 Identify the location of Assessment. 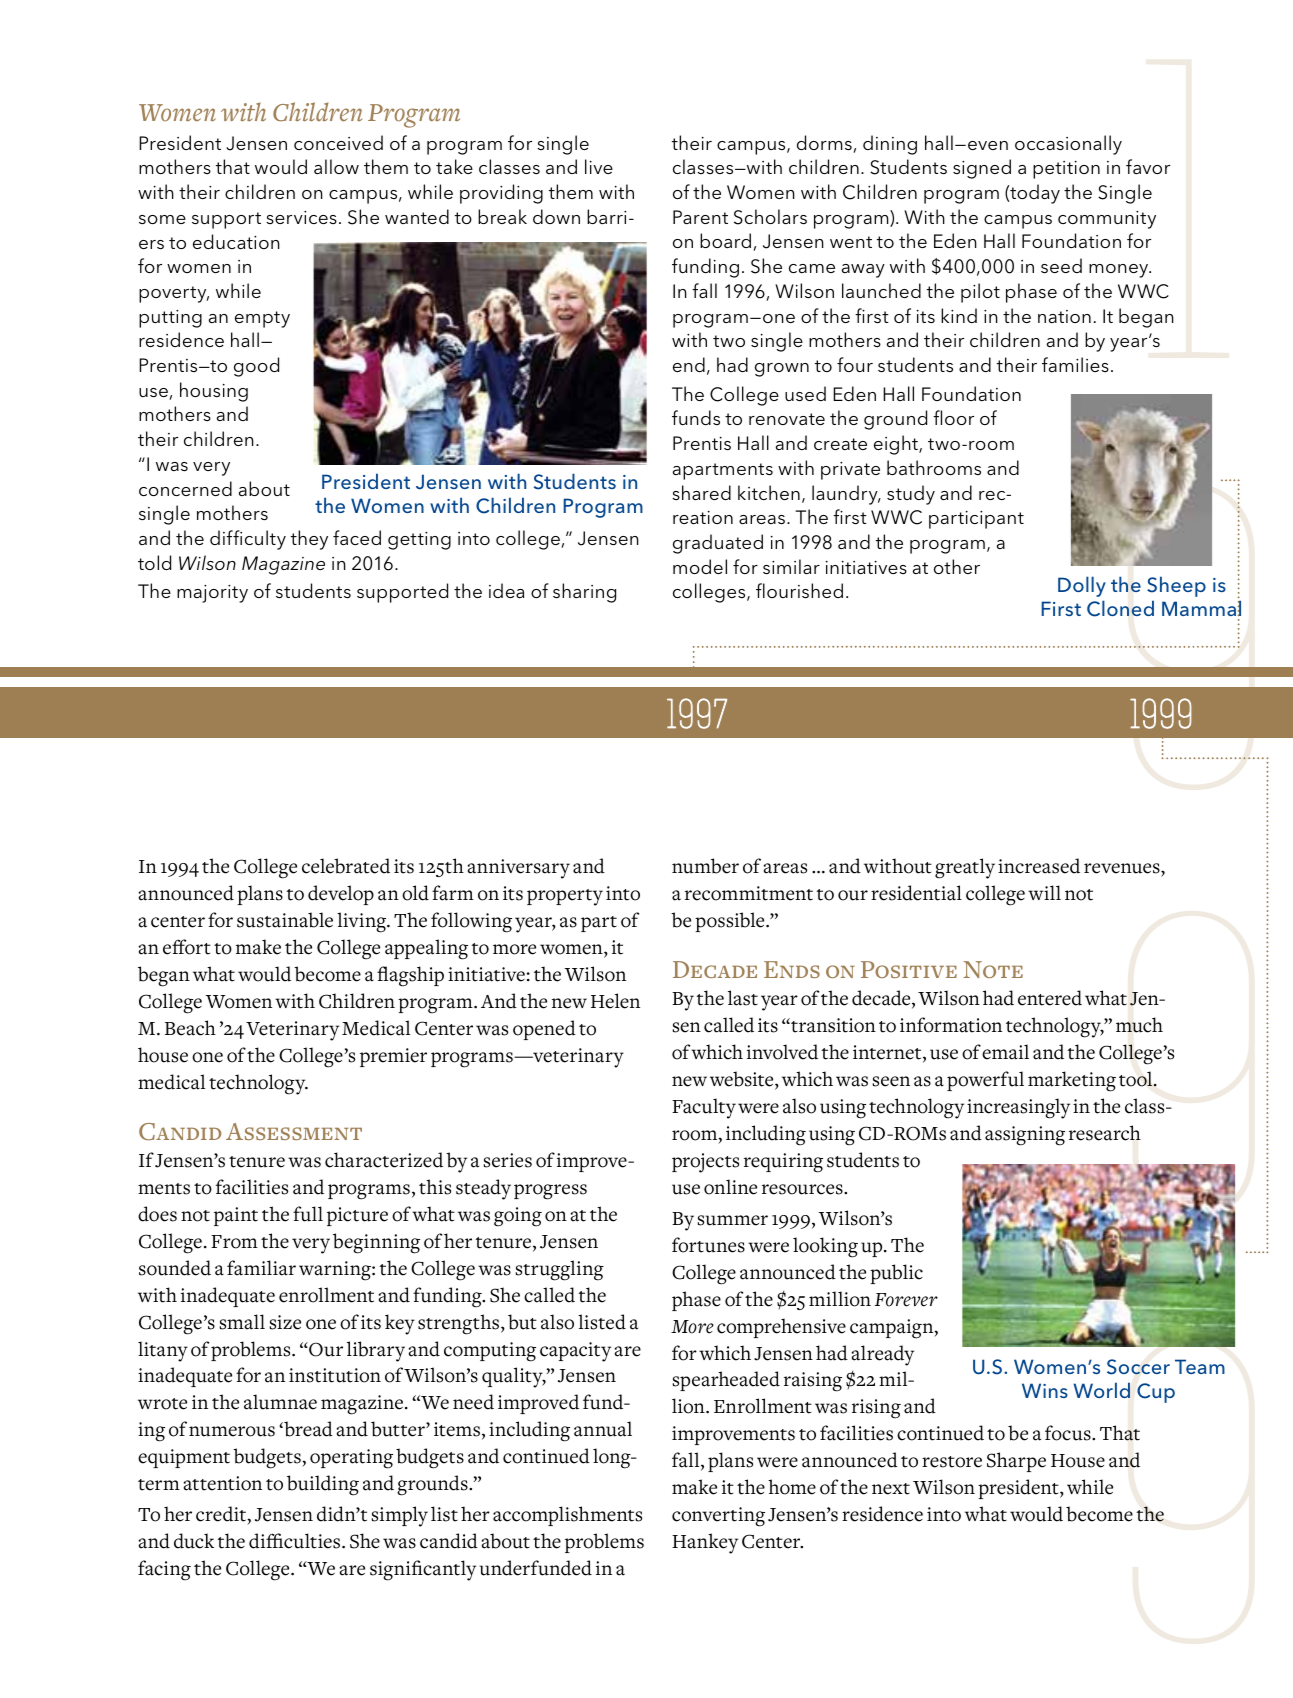
(294, 1131).
